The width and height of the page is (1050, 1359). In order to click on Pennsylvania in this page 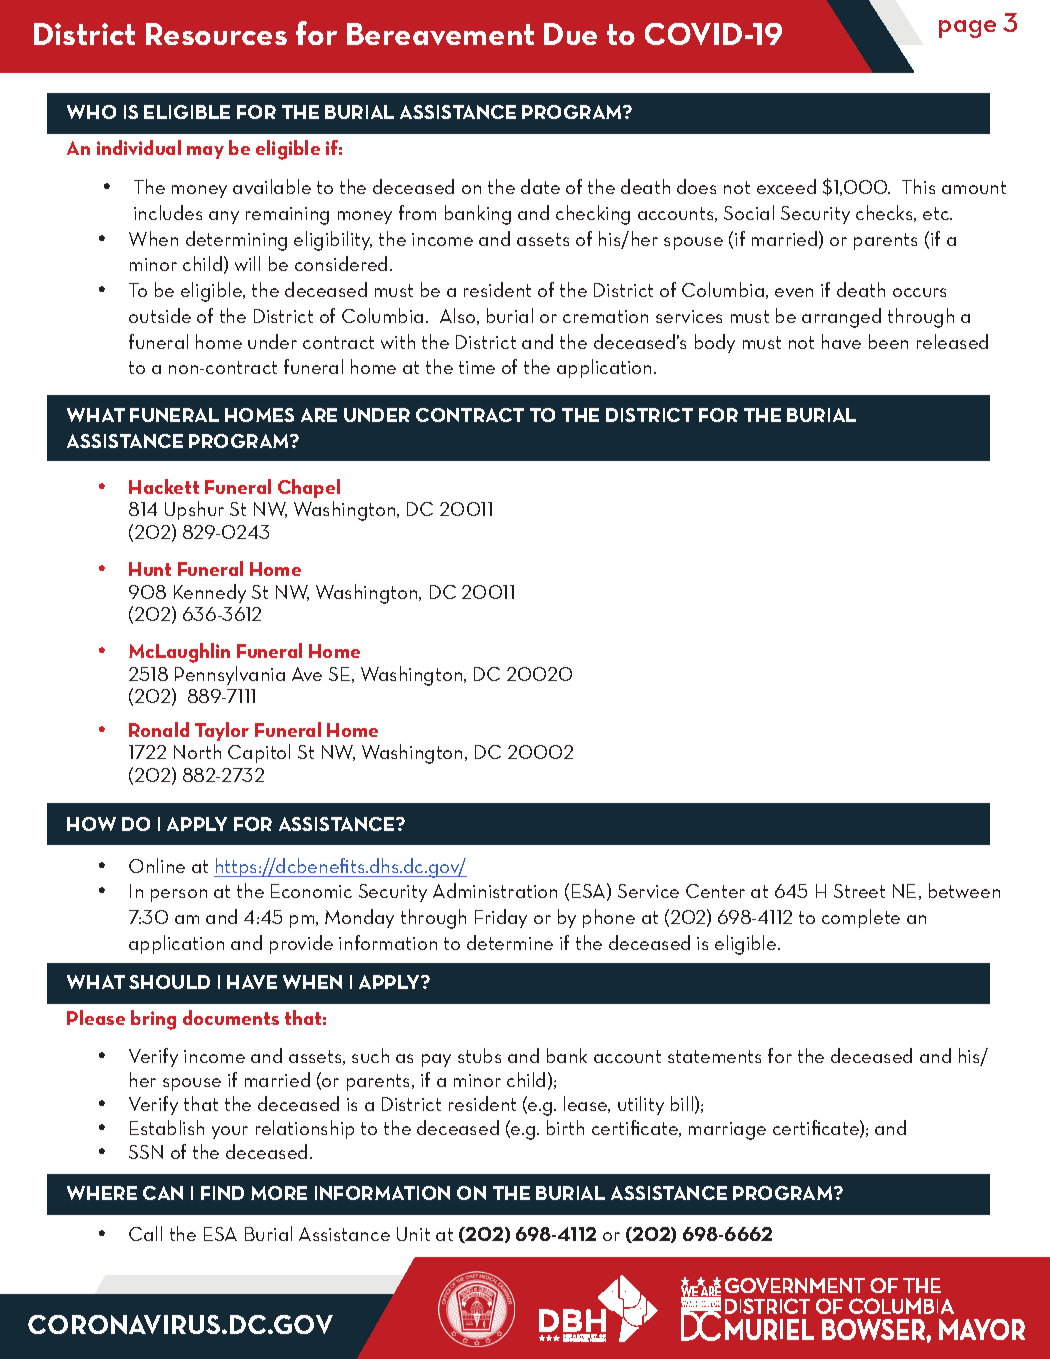, I will do `click(230, 675)`.
